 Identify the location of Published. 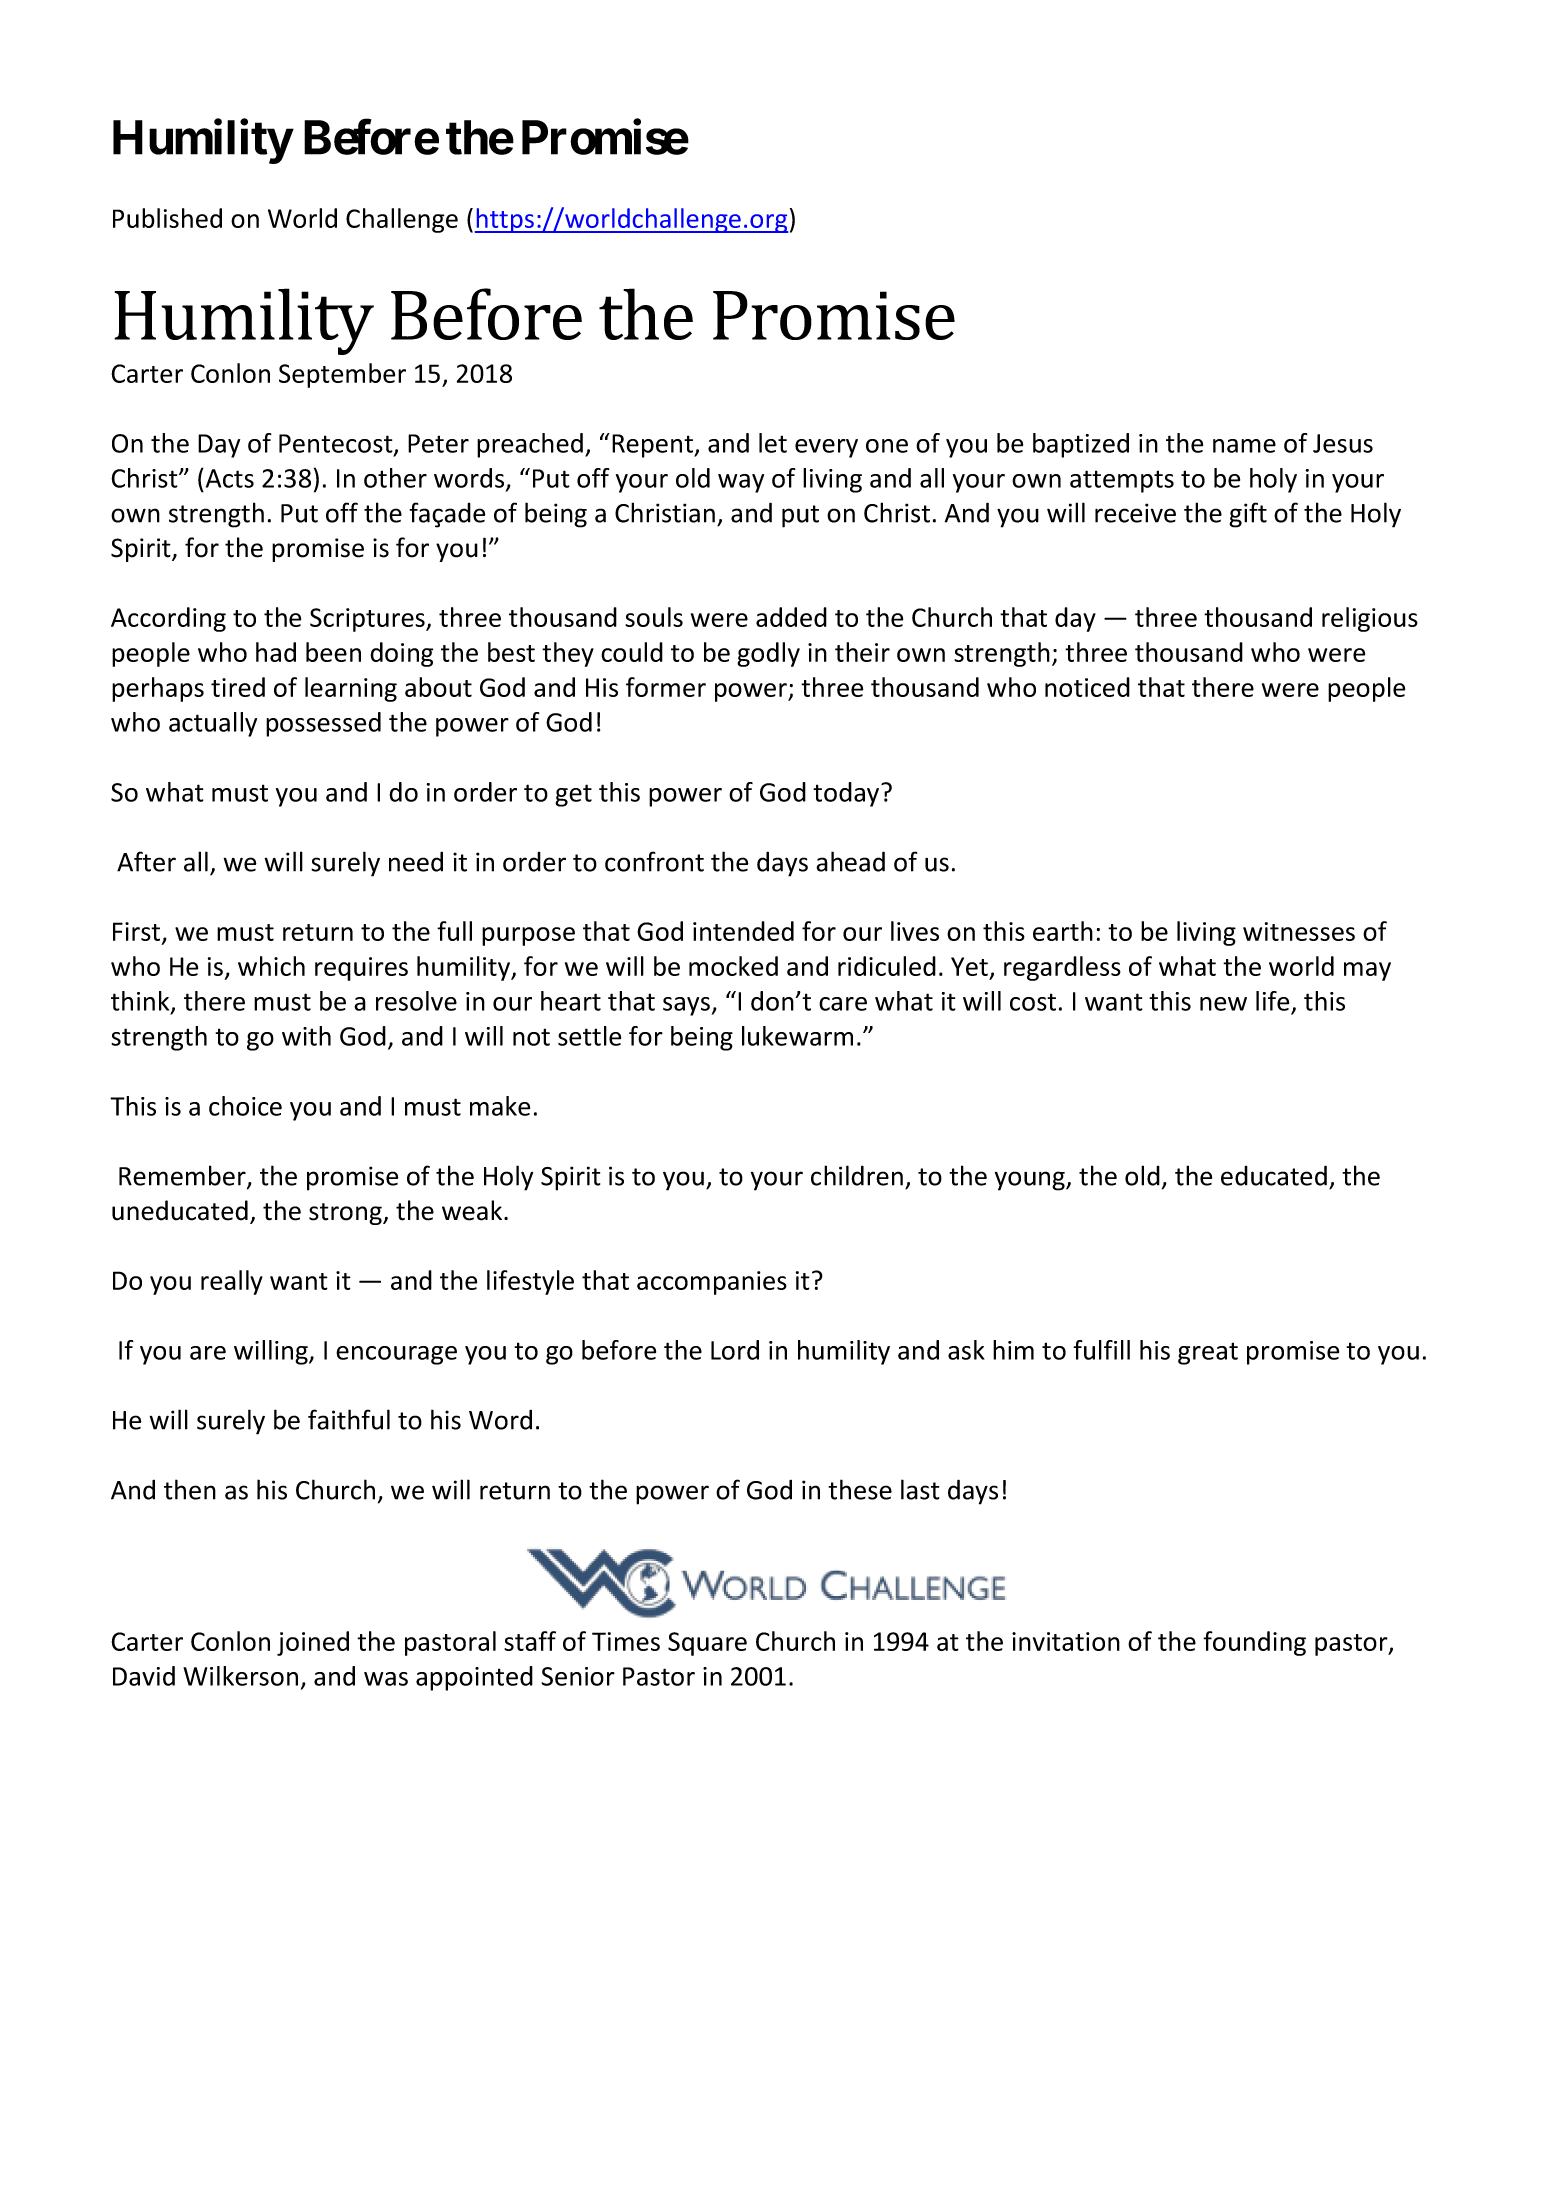
(167, 218).
